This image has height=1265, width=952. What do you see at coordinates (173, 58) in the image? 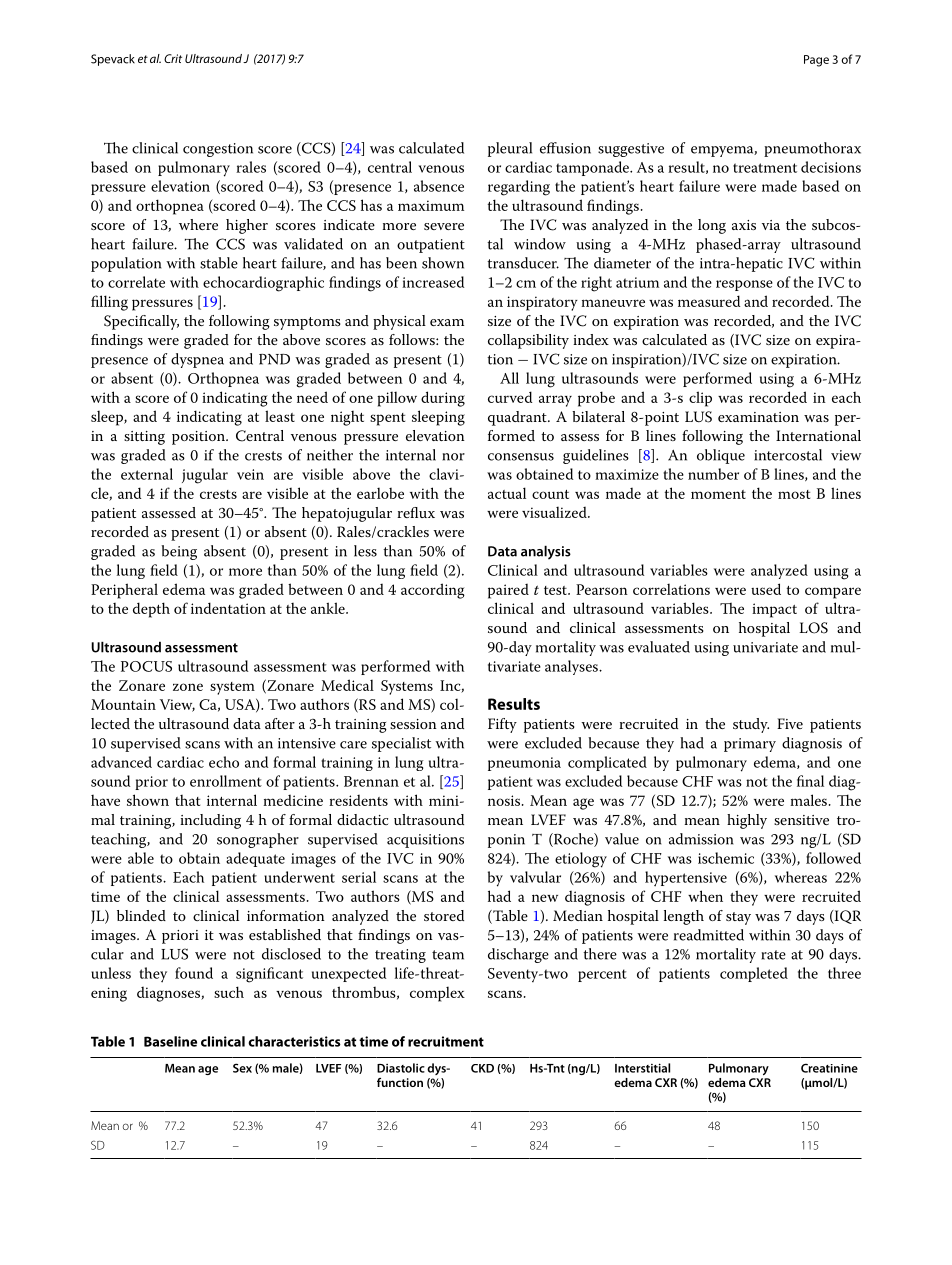
I see `Crit` at bounding box center [173, 58].
